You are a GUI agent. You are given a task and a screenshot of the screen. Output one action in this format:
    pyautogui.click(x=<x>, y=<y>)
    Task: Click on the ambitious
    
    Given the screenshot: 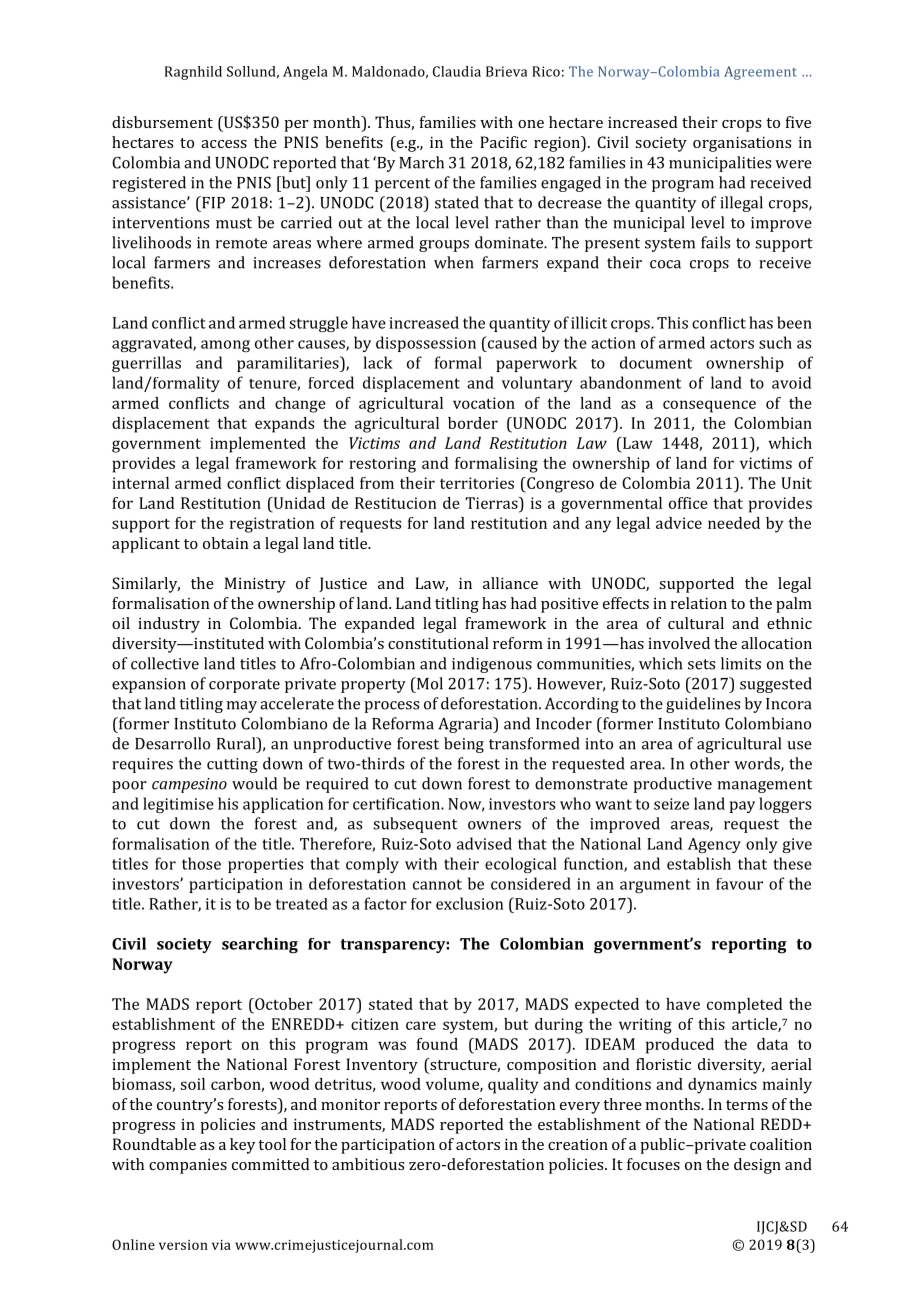 What is the action you would take?
    pyautogui.click(x=368, y=1164)
